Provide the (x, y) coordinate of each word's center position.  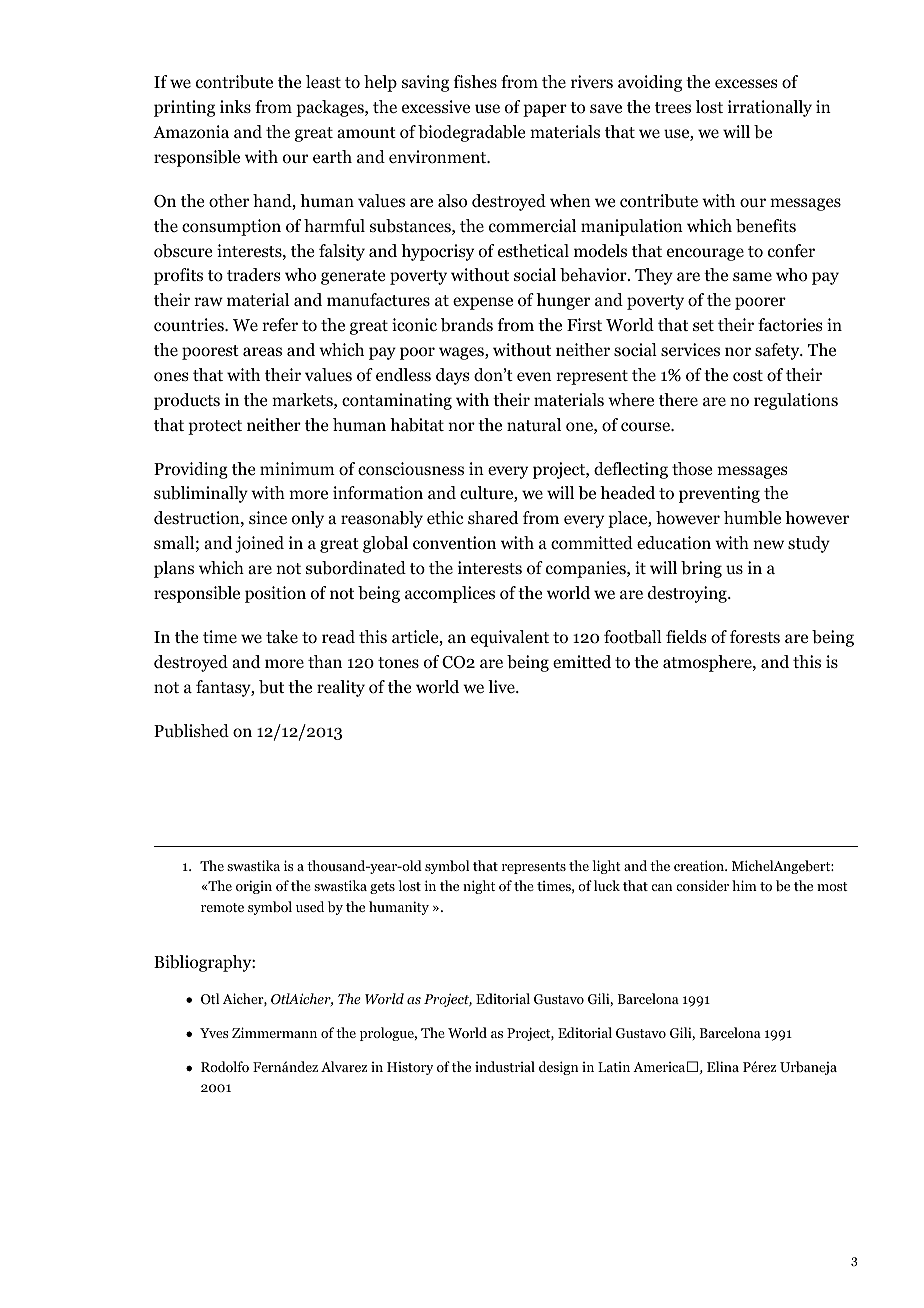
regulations (796, 401)
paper (545, 110)
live (502, 686)
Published (191, 731)
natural (534, 424)
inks (235, 106)
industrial (505, 1066)
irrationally (770, 108)
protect (215, 427)
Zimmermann (274, 1032)
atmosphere (708, 663)
